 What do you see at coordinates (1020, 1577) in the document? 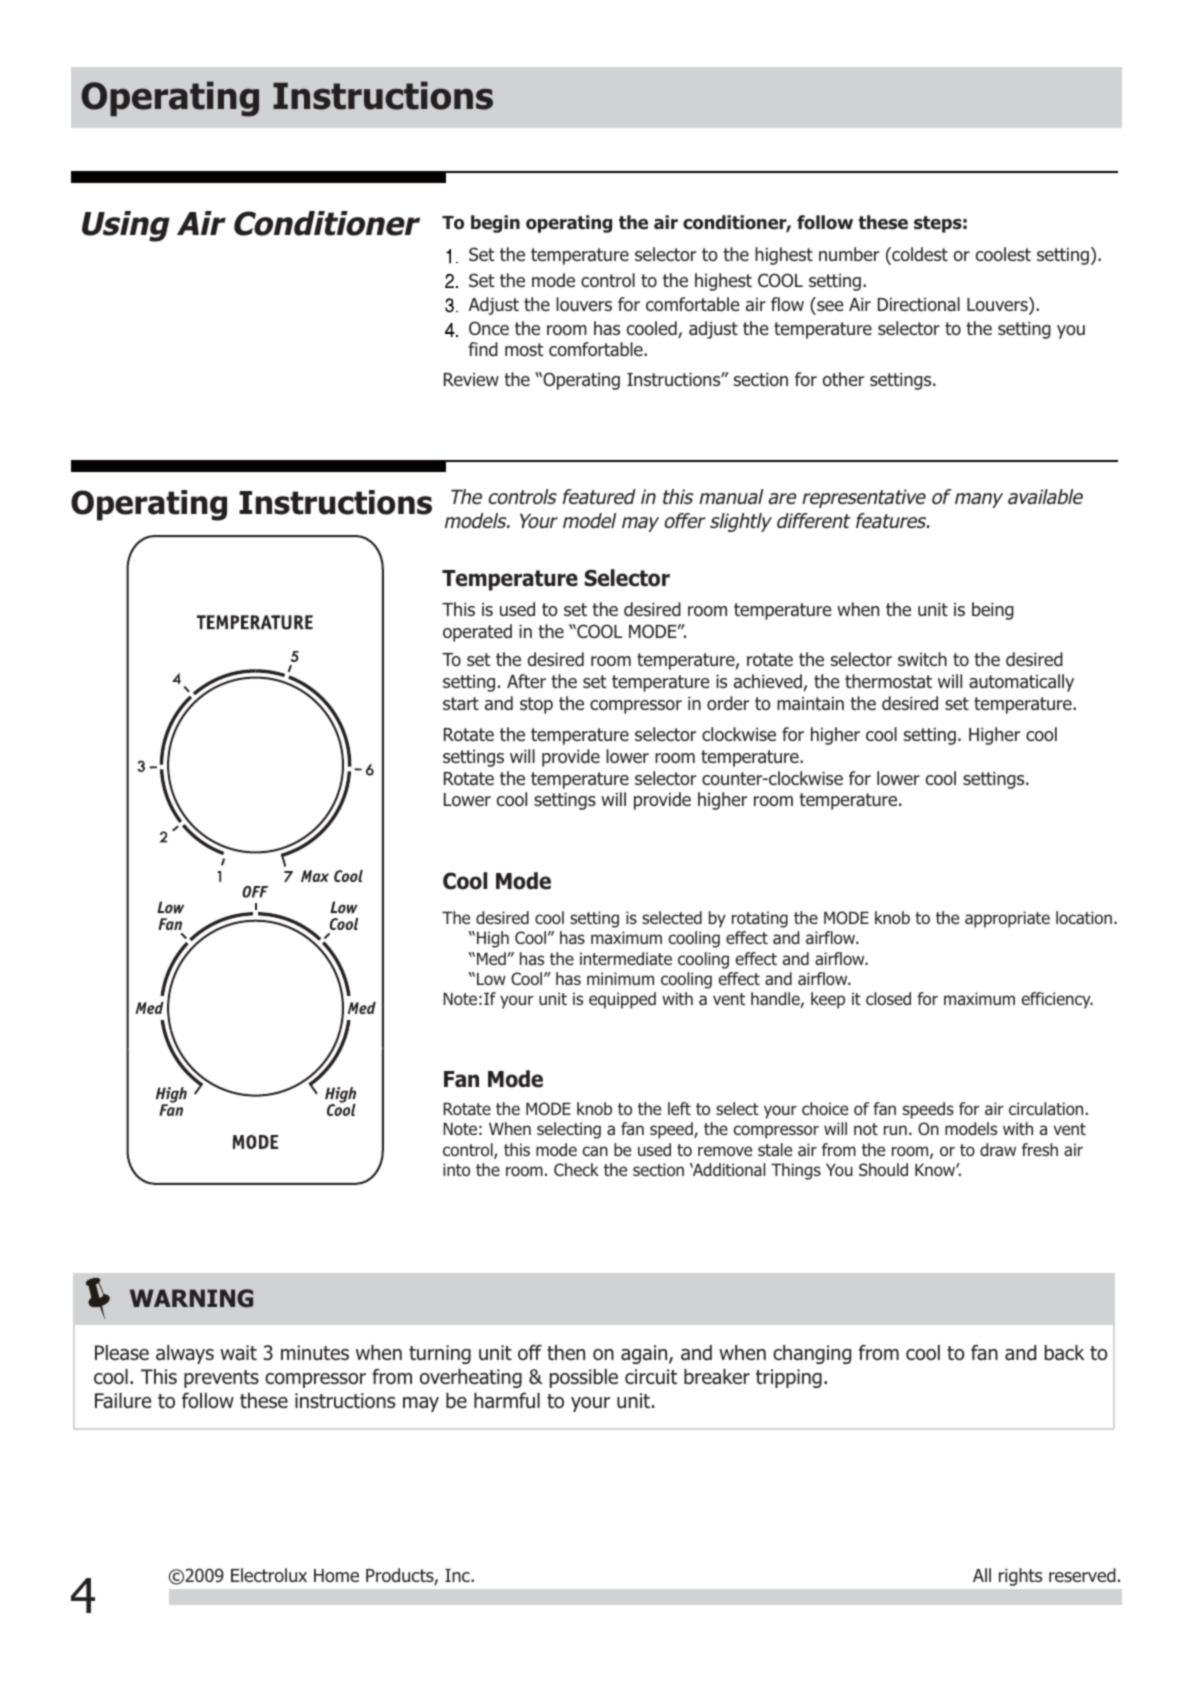
I see `rights` at bounding box center [1020, 1577].
